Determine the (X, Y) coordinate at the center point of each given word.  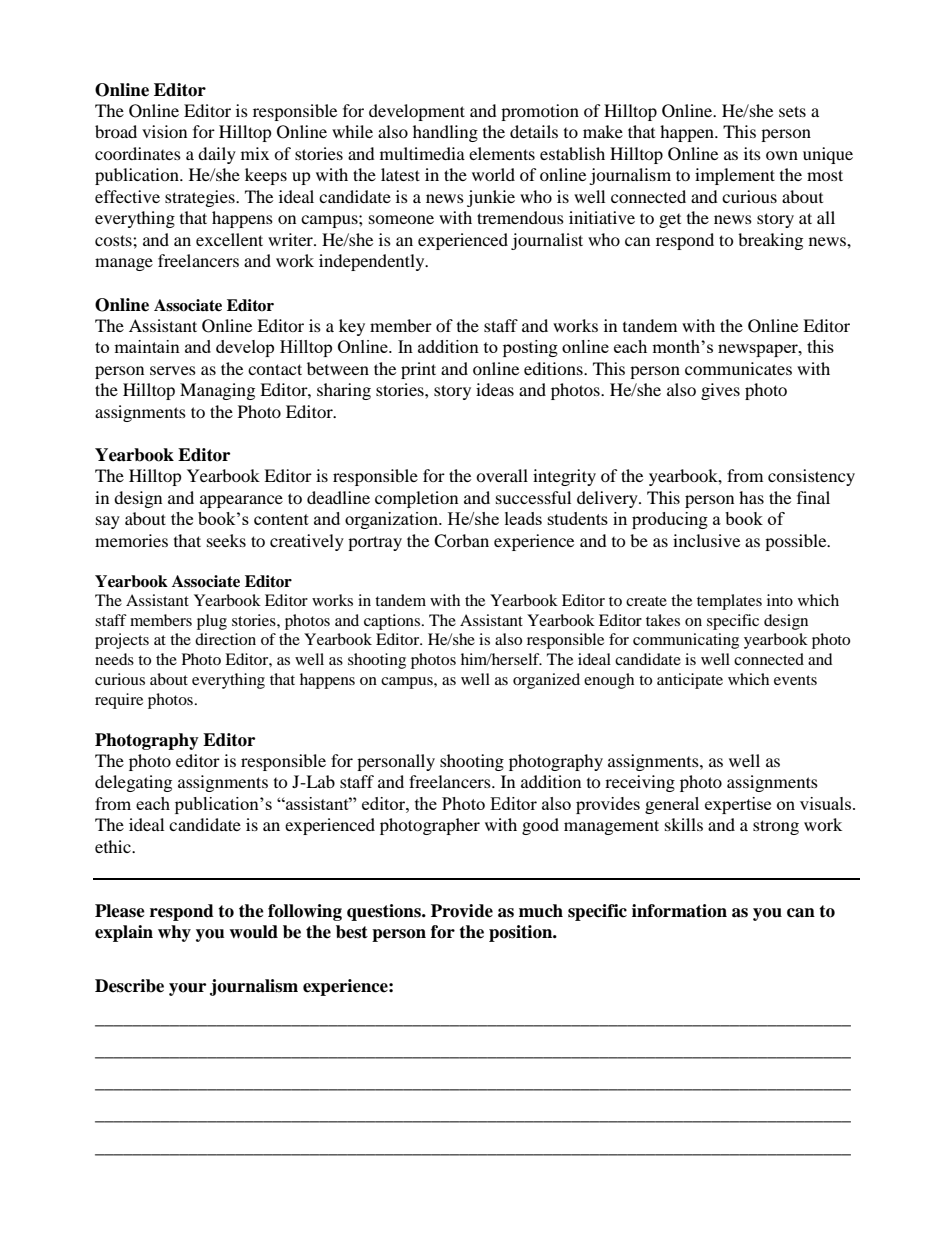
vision (164, 131)
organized (546, 681)
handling (445, 133)
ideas (495, 389)
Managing (217, 391)
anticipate (690, 681)
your (187, 989)
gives (720, 391)
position (522, 933)
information (679, 911)
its (752, 153)
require (119, 701)
